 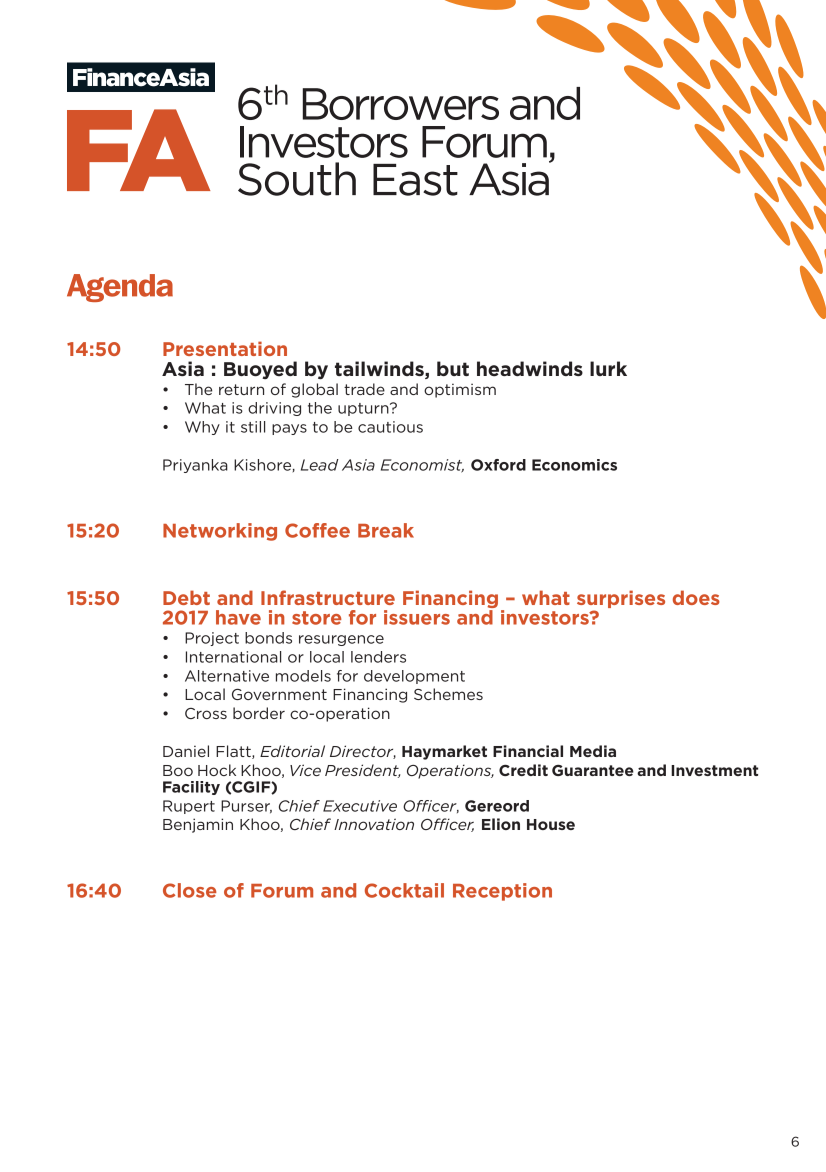 I want to click on Agenda, so click(x=120, y=288).
